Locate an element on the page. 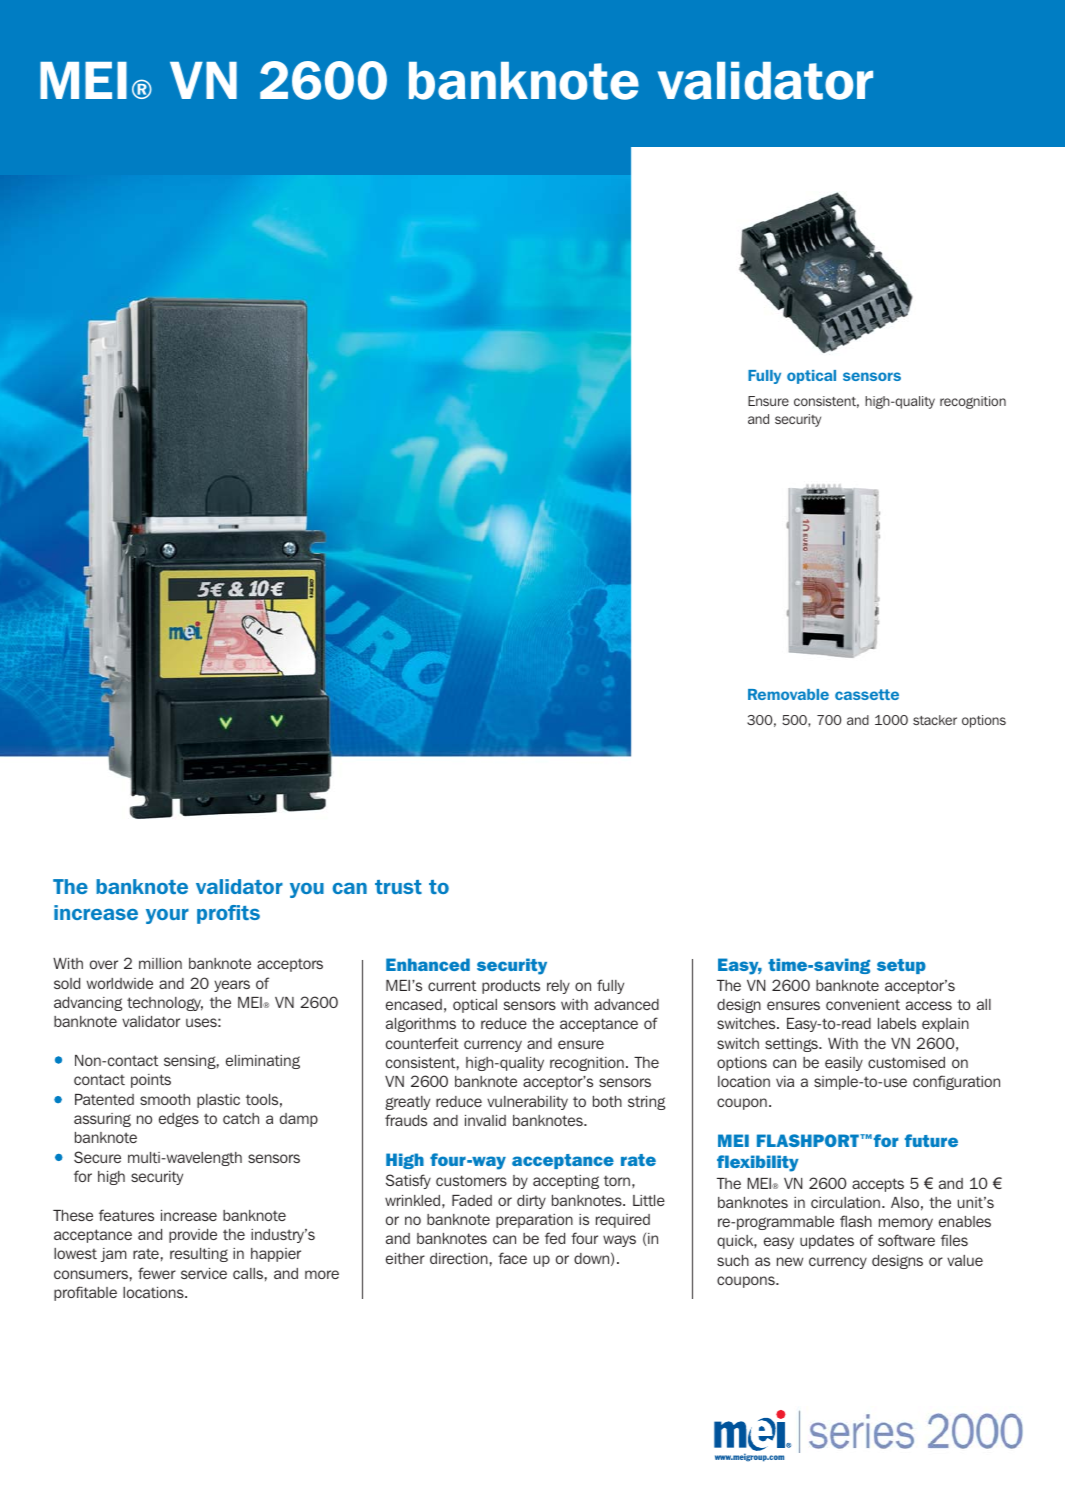 This page has width=1065, height=1507. edges is located at coordinates (179, 1120).
